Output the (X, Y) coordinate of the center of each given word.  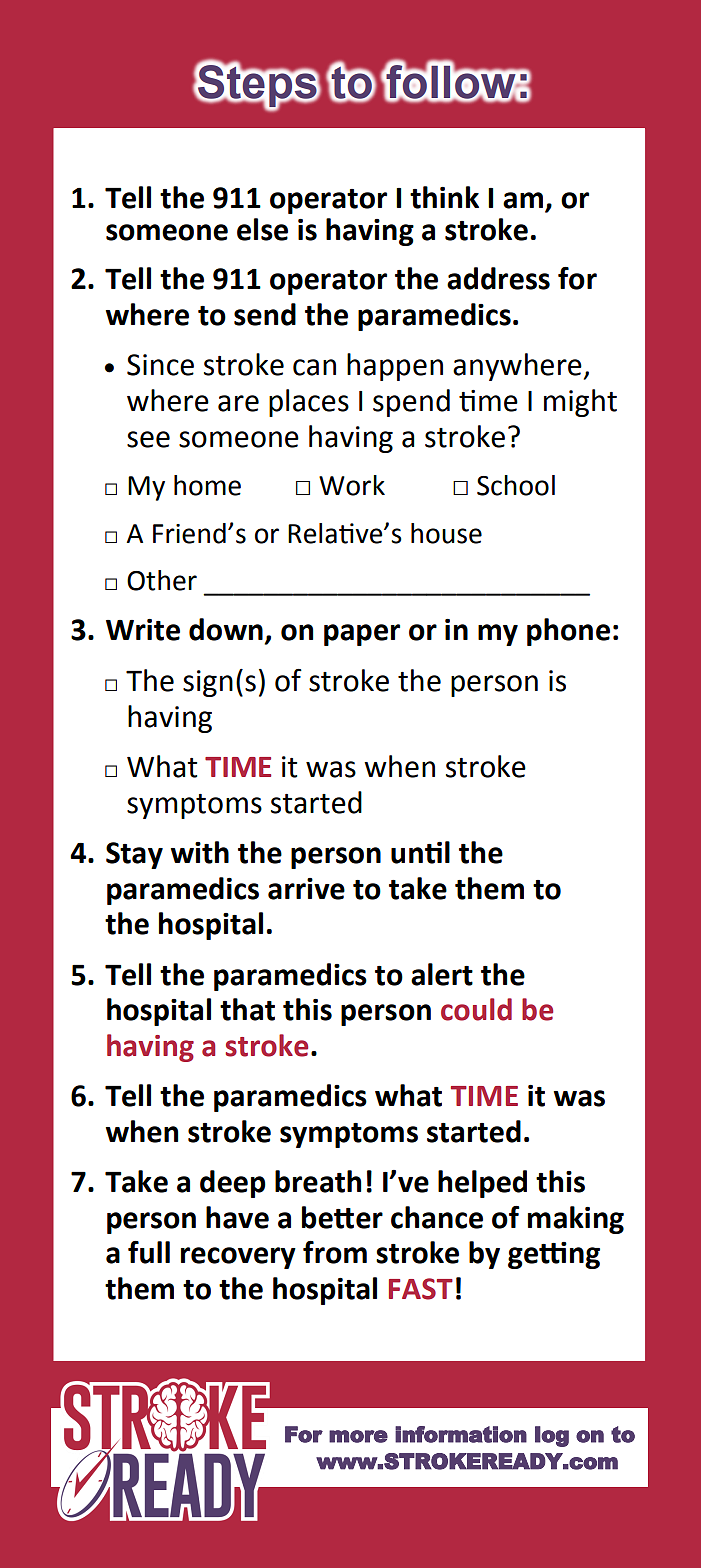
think (444, 197)
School (516, 485)
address (498, 278)
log (552, 1436)
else (262, 229)
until (420, 852)
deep (233, 1184)
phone (568, 632)
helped (482, 1184)
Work (352, 485)
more (358, 1436)
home (207, 485)
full (149, 1252)
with (200, 852)
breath (318, 1181)
